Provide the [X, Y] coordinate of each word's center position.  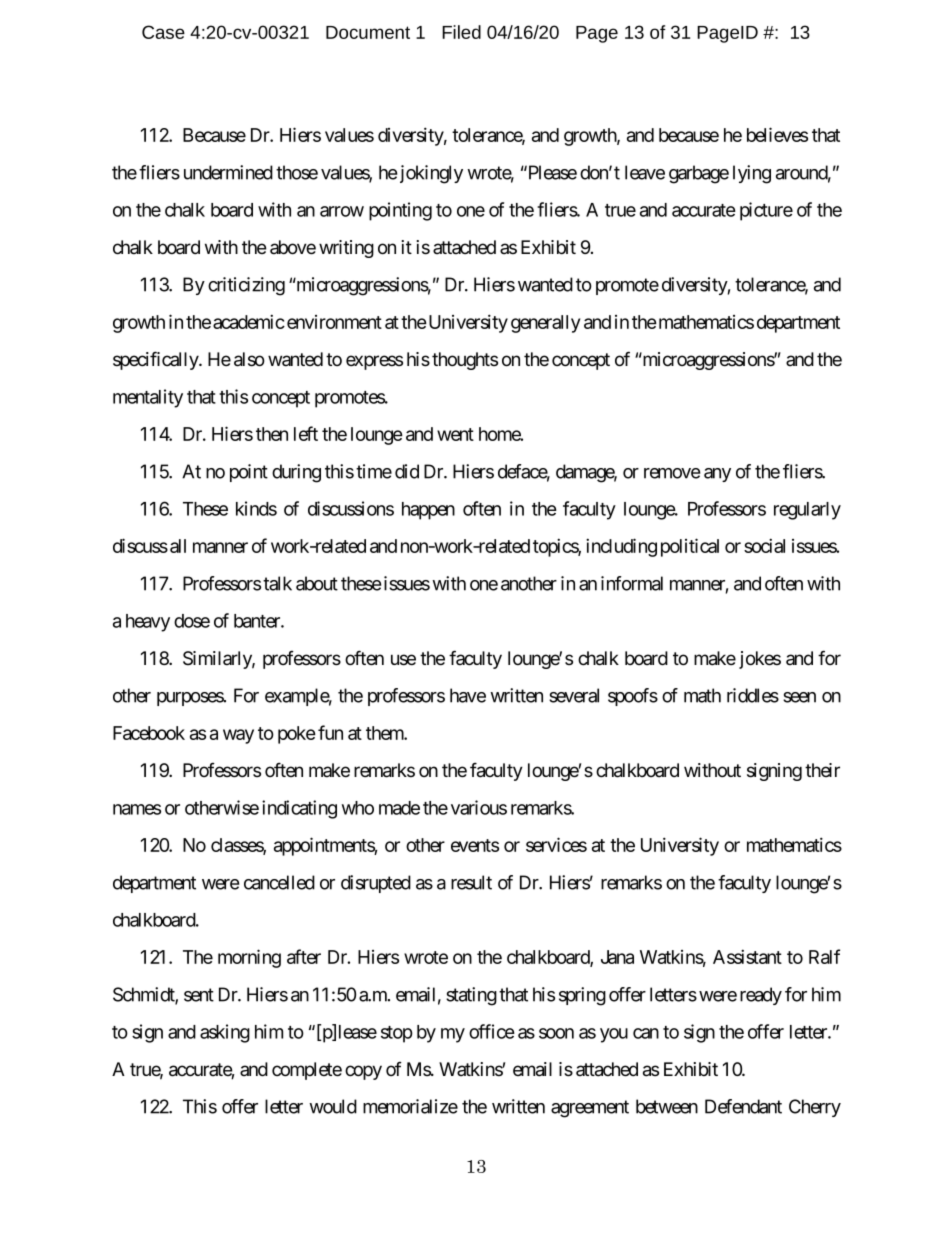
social [764, 545]
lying [752, 174]
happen [428, 511]
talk [277, 583]
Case [163, 32]
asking [225, 1033]
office [492, 1031]
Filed [461, 32]
